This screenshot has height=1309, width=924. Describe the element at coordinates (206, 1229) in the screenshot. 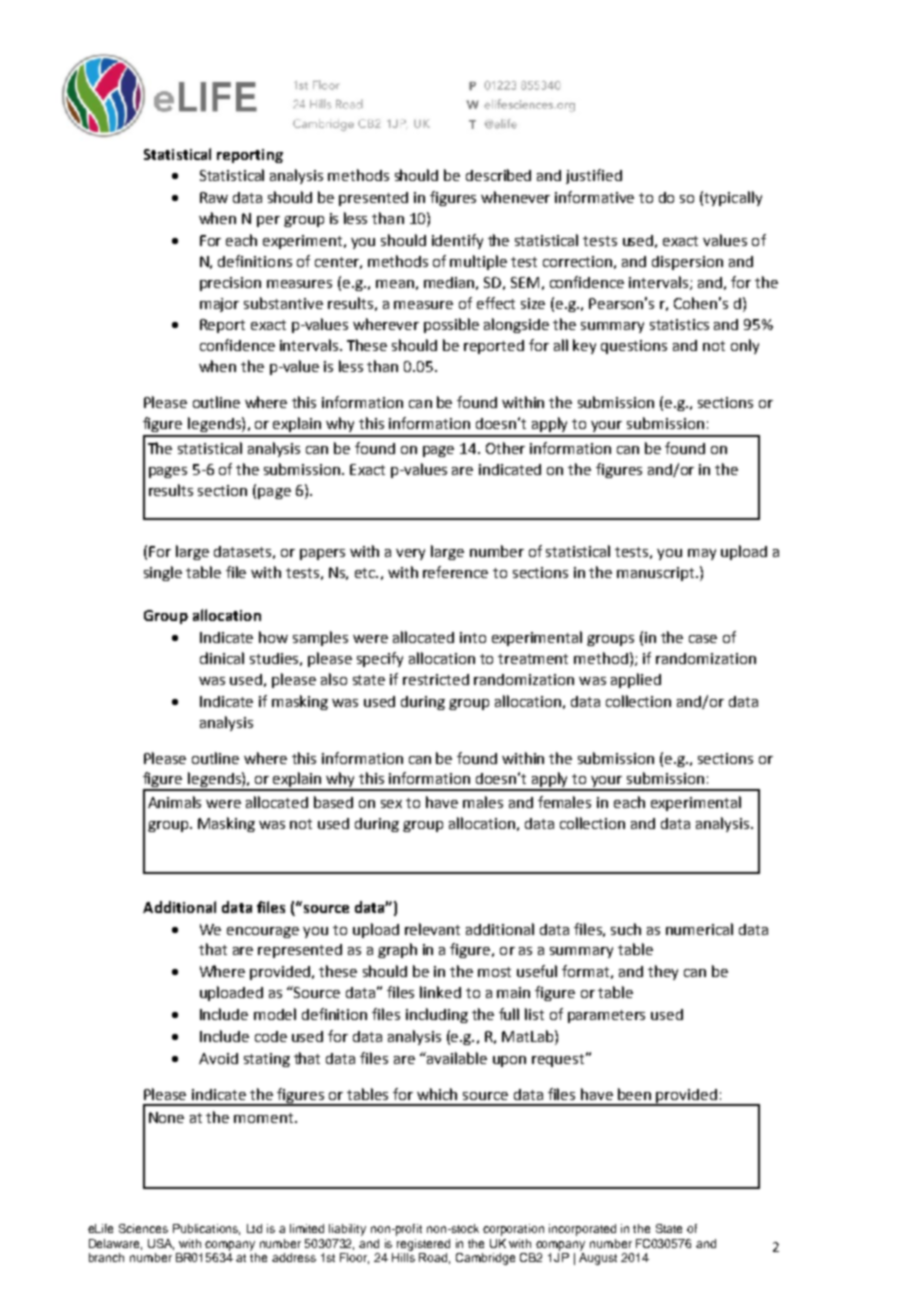

I see `Publications` at that location.
